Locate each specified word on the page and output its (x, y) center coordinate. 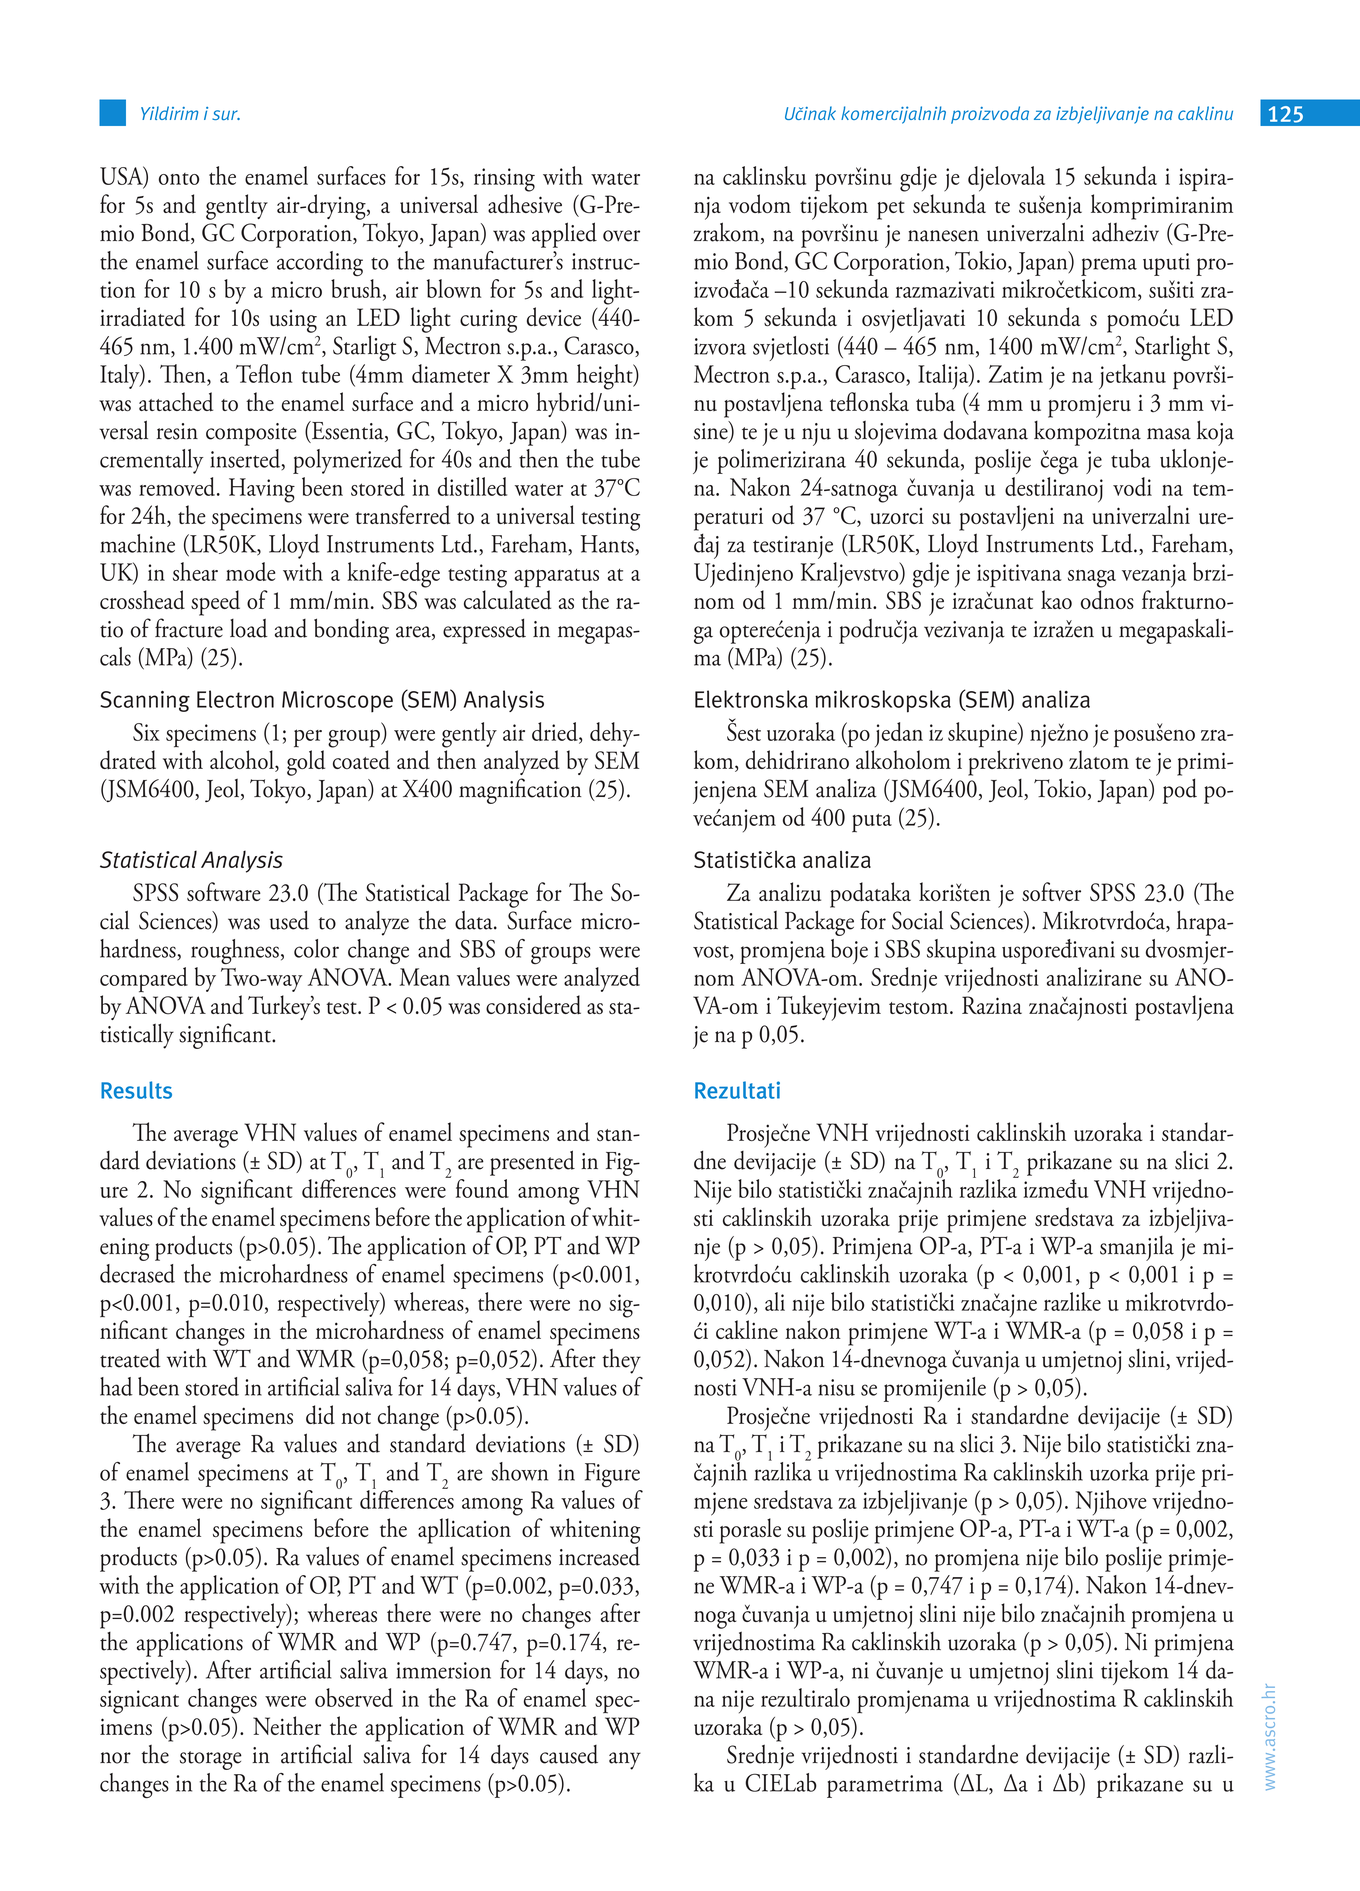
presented (532, 1163)
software (224, 891)
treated (130, 1358)
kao (1056, 599)
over (621, 236)
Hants (608, 544)
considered (533, 1005)
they (621, 1361)
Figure (612, 1475)
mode (250, 571)
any (625, 1761)
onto (179, 179)
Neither (287, 1725)
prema (1109, 267)
